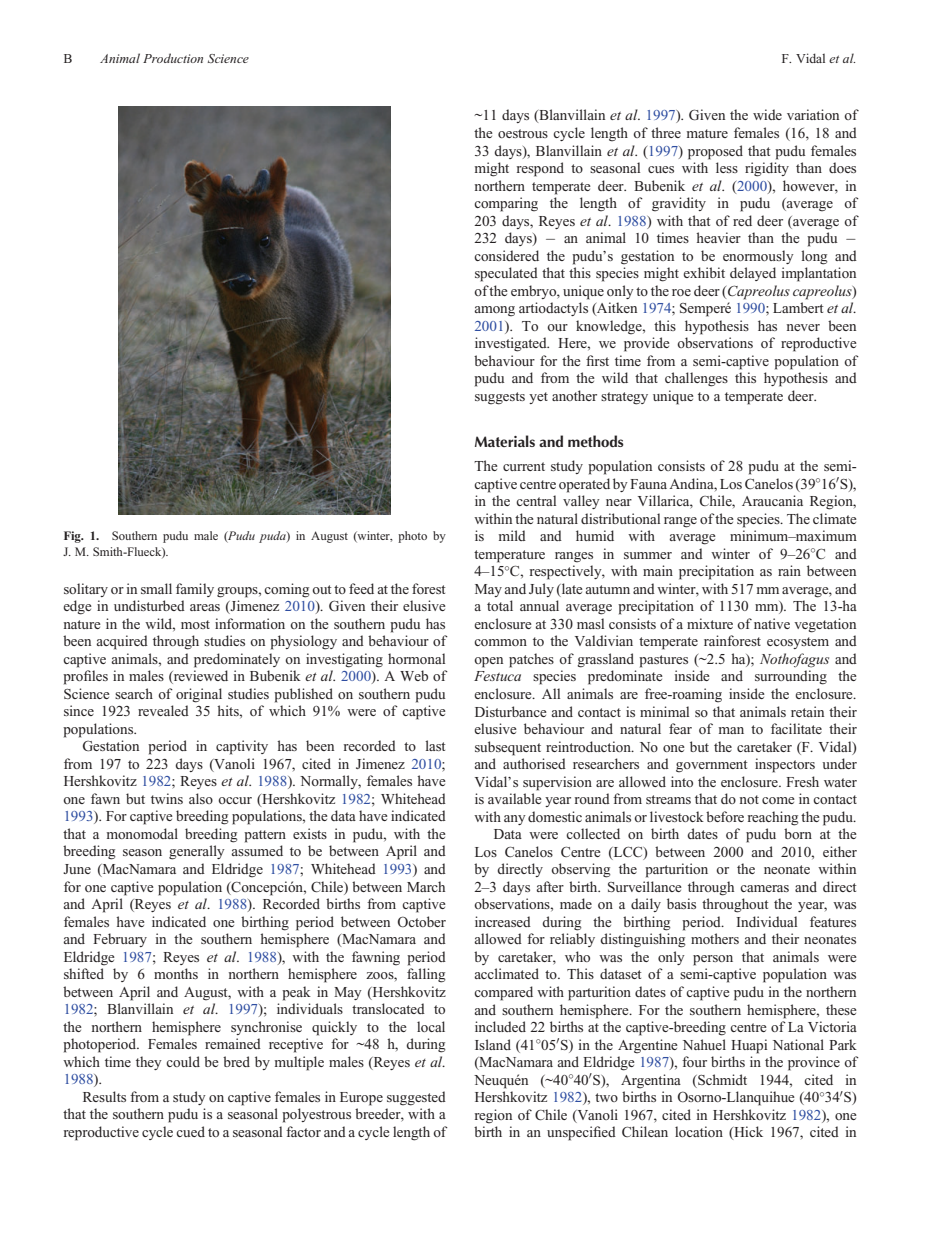 The height and width of the page is (1247, 952). What do you see at coordinates (435, 745) in the page?
I see `last` at bounding box center [435, 745].
